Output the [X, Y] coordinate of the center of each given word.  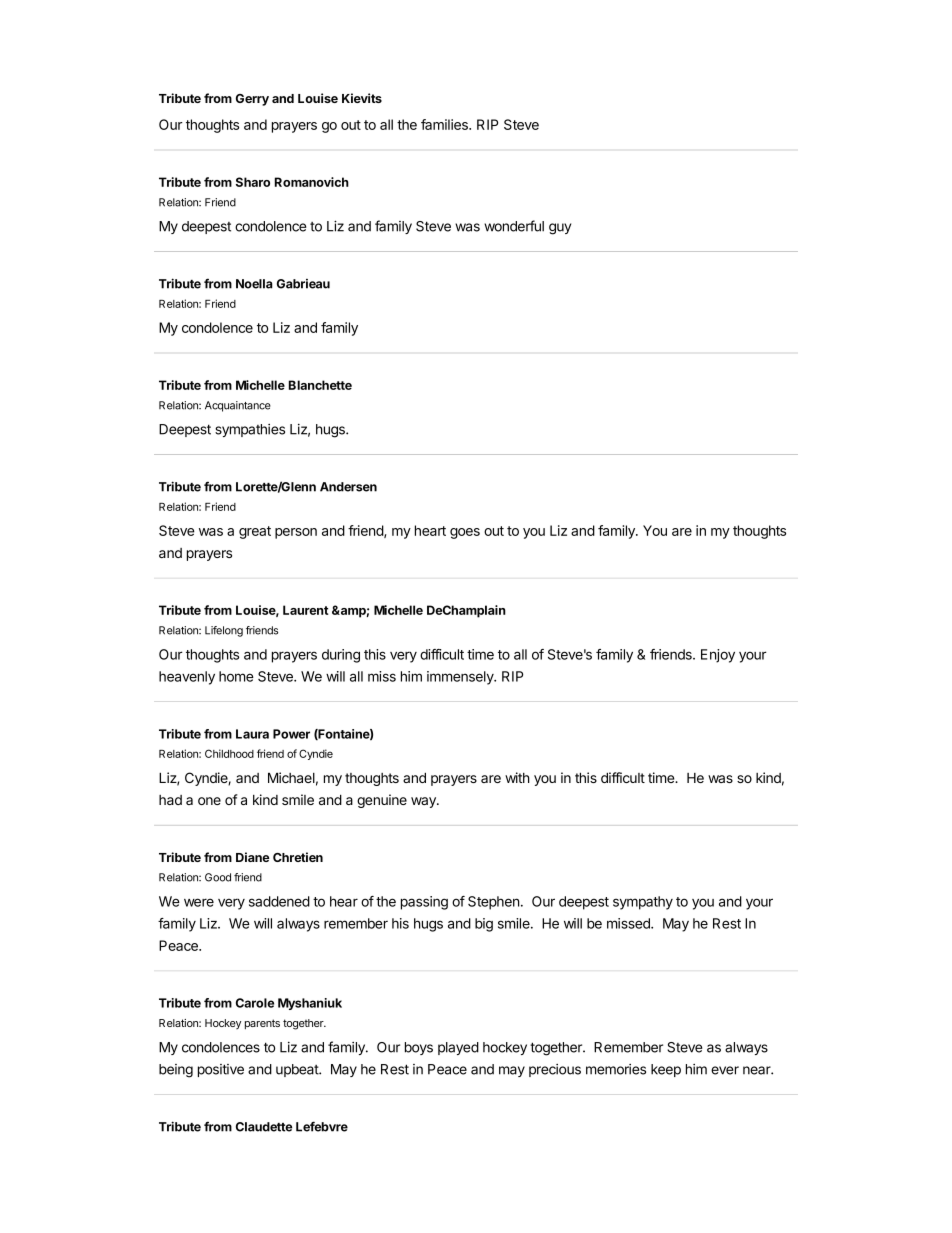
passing [424, 903]
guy [560, 229]
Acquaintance [238, 406]
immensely [461, 678]
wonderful [514, 226]
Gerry [252, 100]
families [445, 124]
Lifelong [224, 631]
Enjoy [718, 656]
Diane [252, 857]
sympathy [643, 903]
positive [221, 1070]
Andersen [348, 487]
